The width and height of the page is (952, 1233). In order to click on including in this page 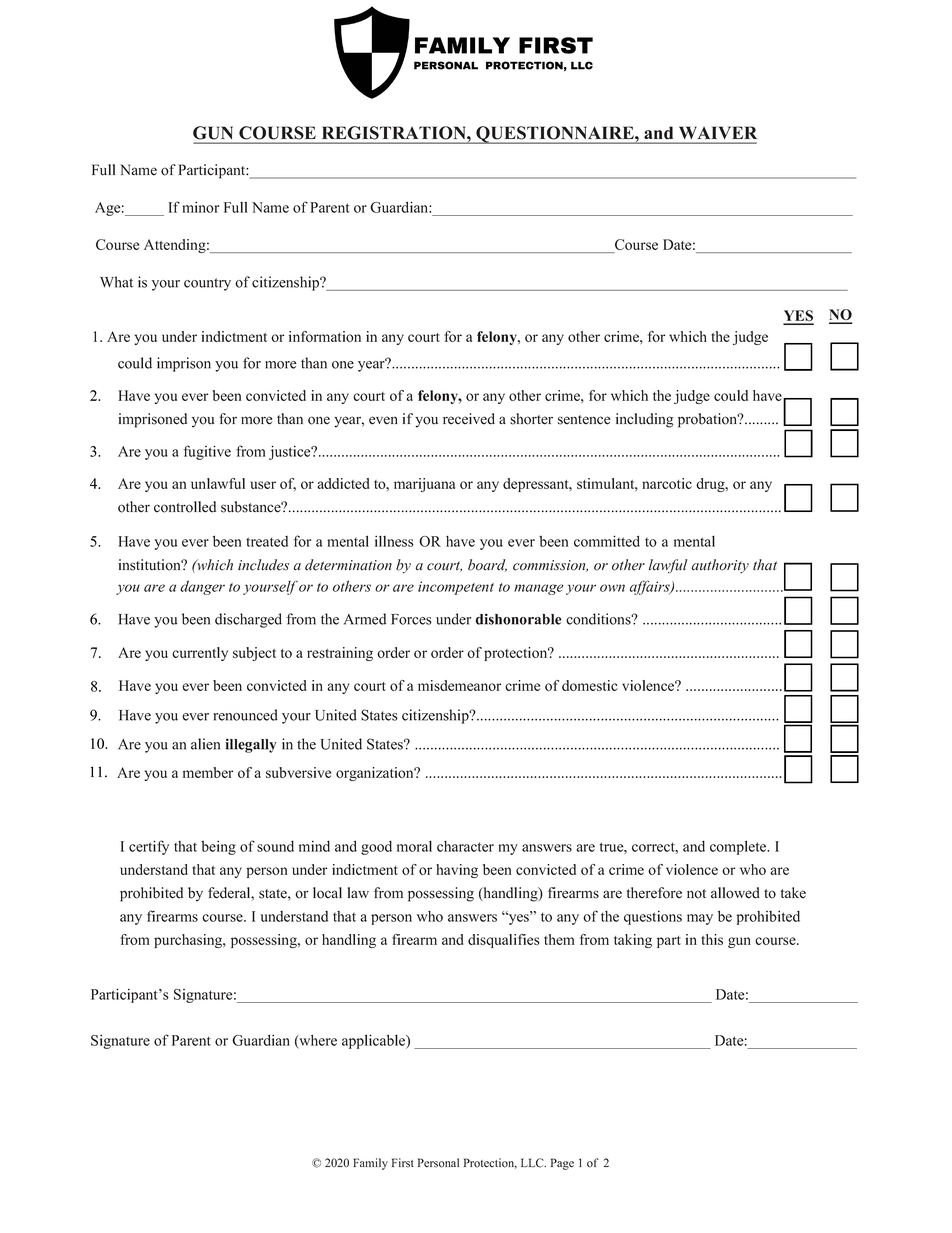, I will do `click(645, 420)`.
